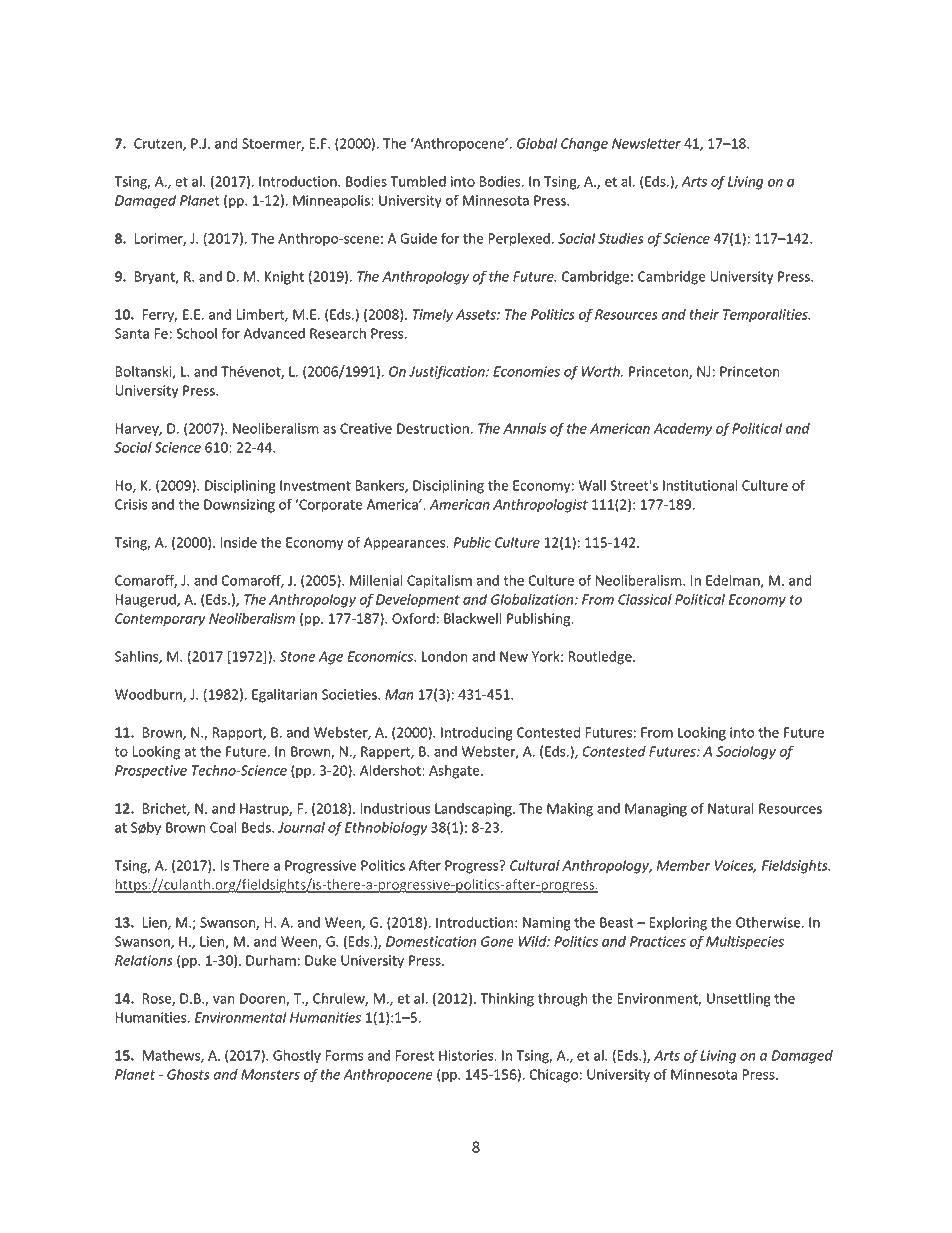 Image resolution: width=952 pixels, height=1233 pixels. I want to click on Minneapolis, so click(332, 202).
